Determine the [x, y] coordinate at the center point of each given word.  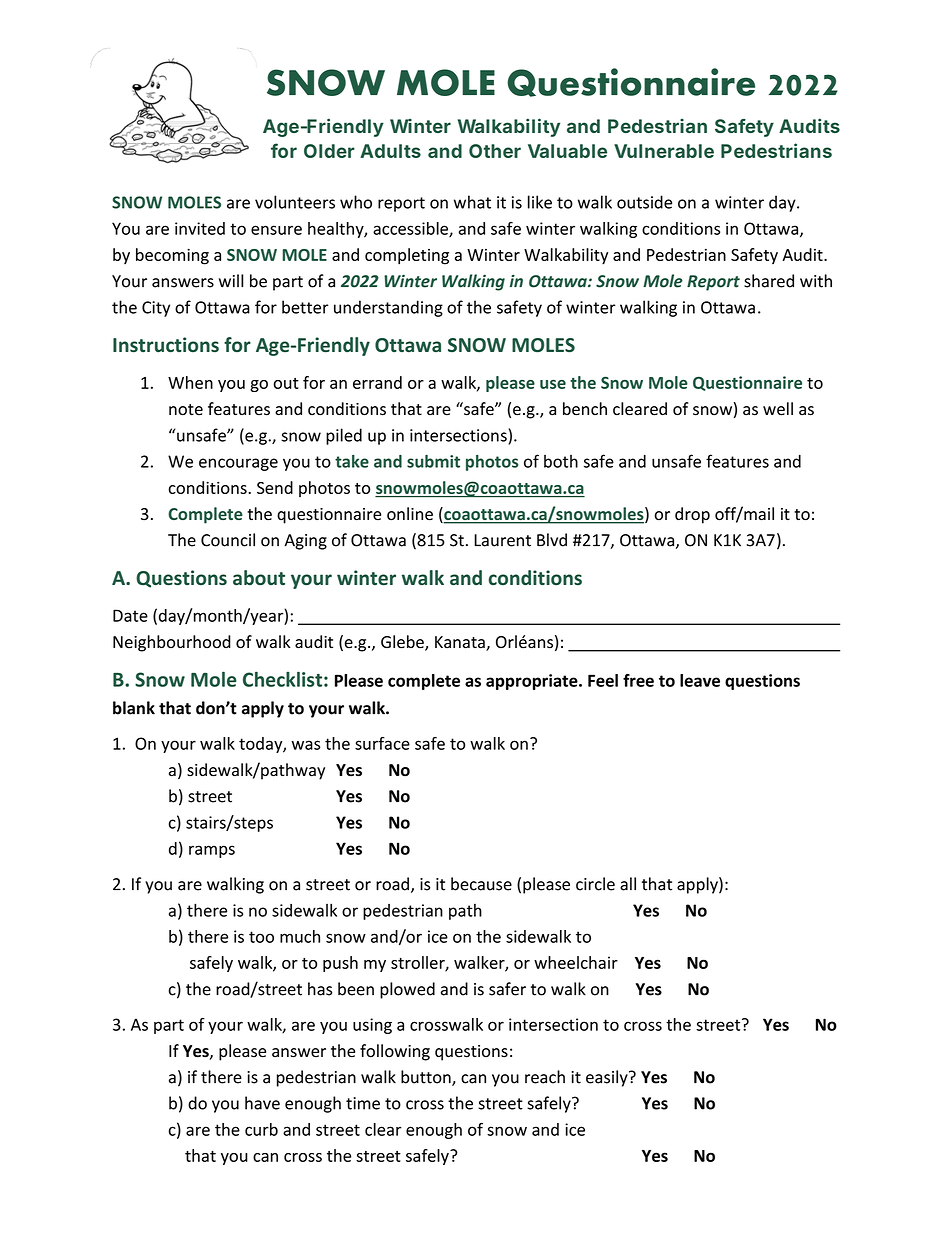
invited [200, 228]
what [472, 202]
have [262, 1103]
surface [382, 743]
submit [433, 461]
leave [700, 680]
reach [545, 1077]
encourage [238, 464]
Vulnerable [664, 151]
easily [608, 1078]
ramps [212, 851]
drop [692, 515]
